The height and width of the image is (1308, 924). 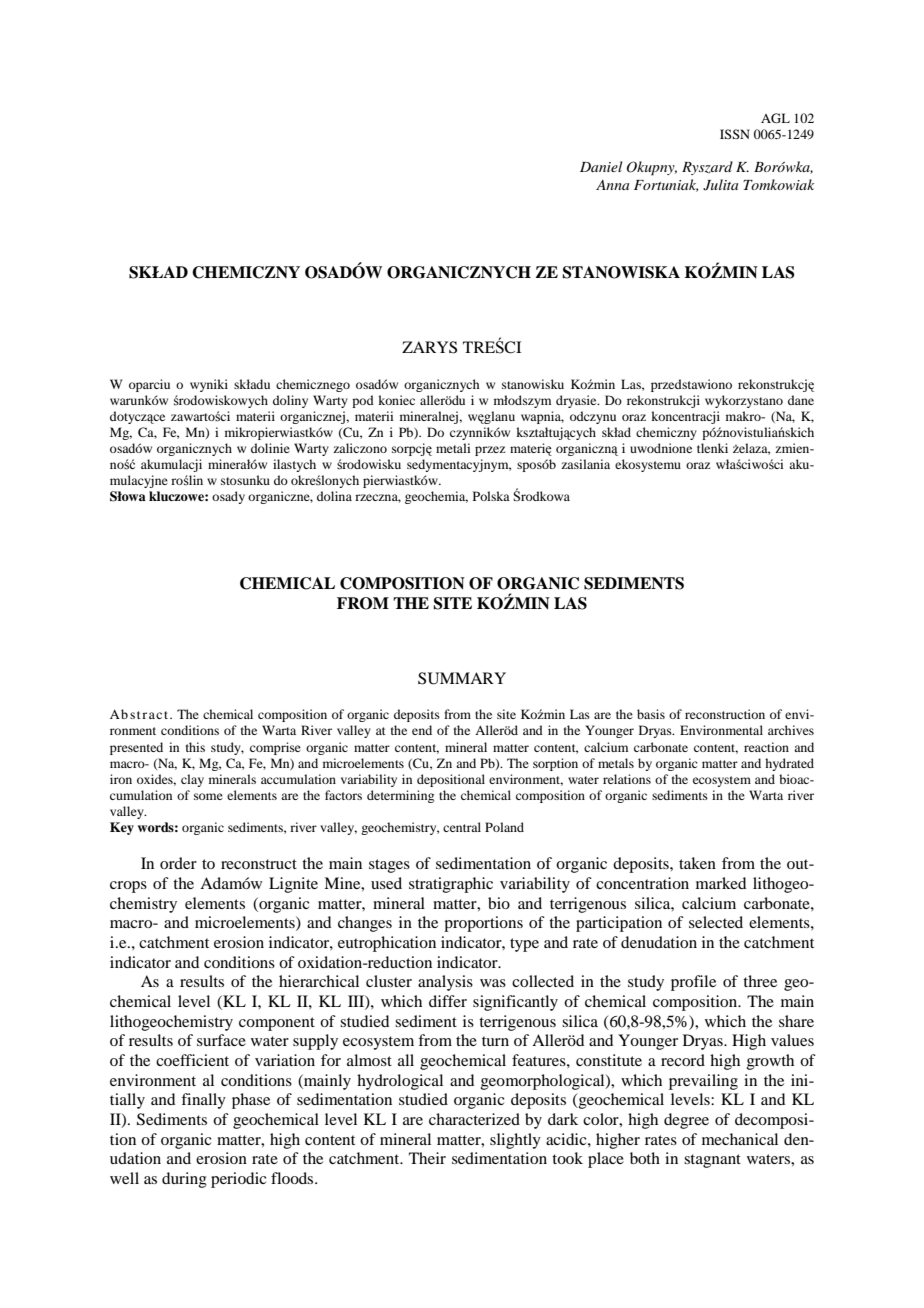 What do you see at coordinates (612, 185) in the image?
I see `Anna` at bounding box center [612, 185].
